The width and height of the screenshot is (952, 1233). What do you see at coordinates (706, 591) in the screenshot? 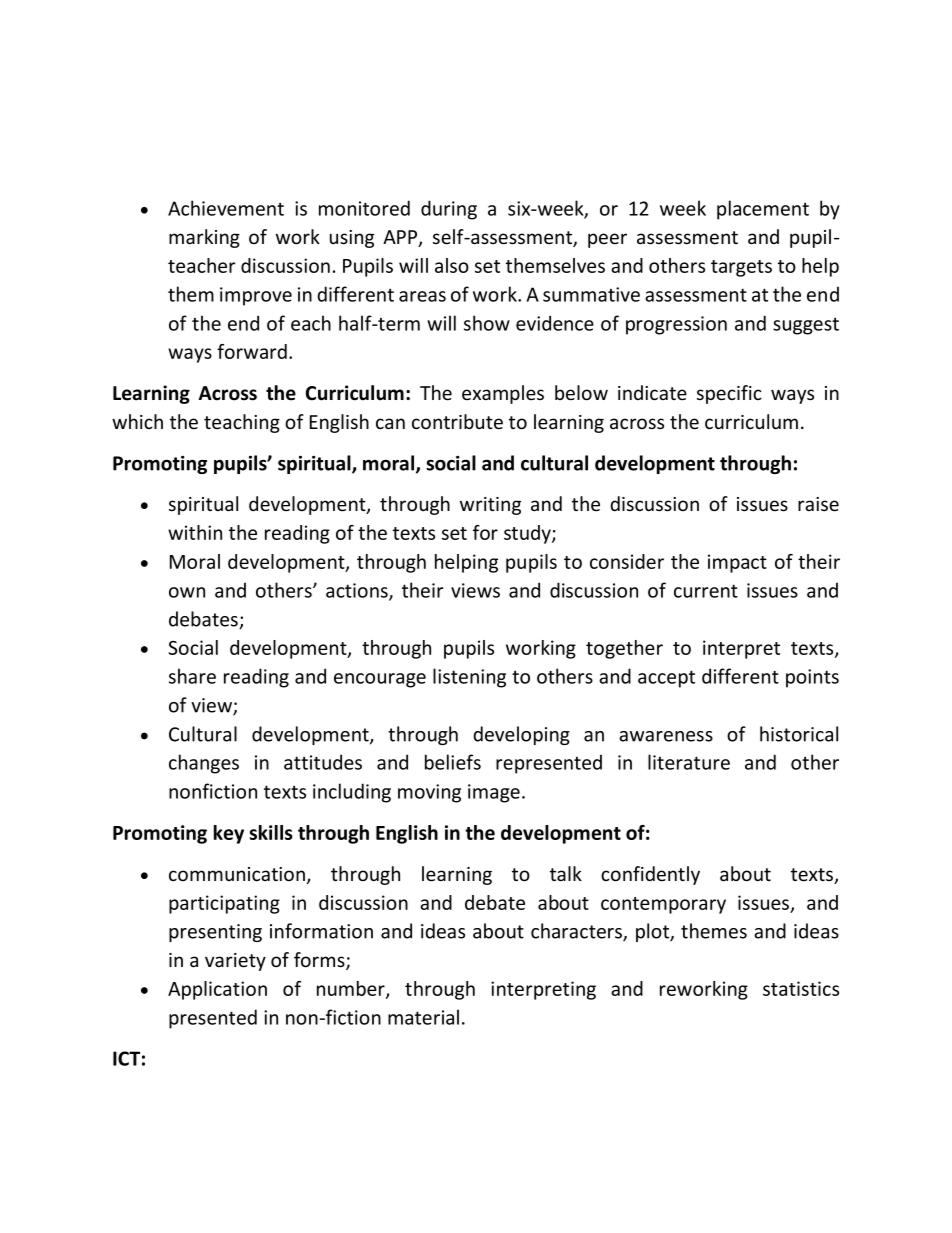
I see `current` at bounding box center [706, 591].
